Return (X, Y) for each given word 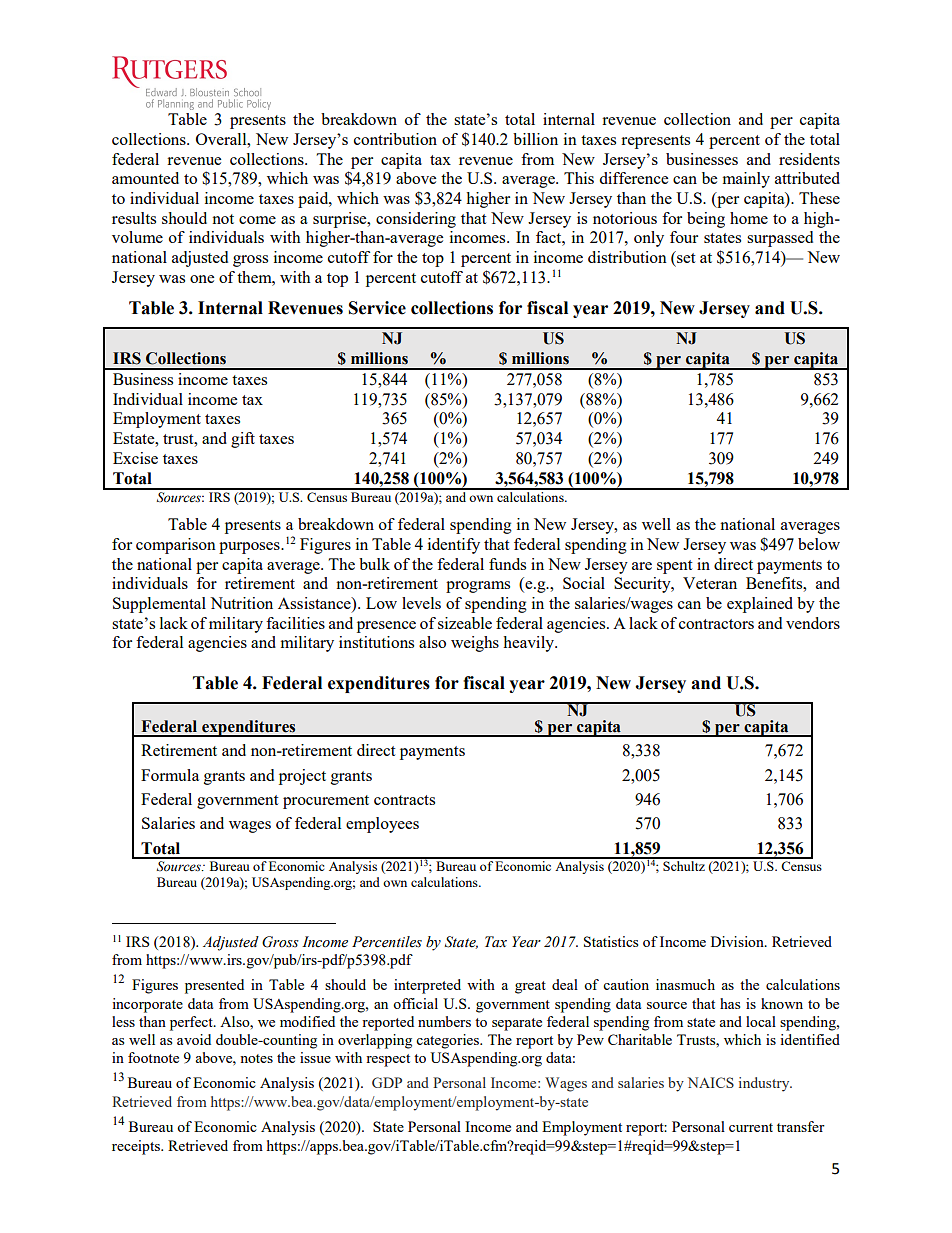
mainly (746, 180)
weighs (475, 644)
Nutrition (241, 603)
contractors (716, 624)
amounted (145, 178)
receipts (137, 1147)
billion (535, 139)
